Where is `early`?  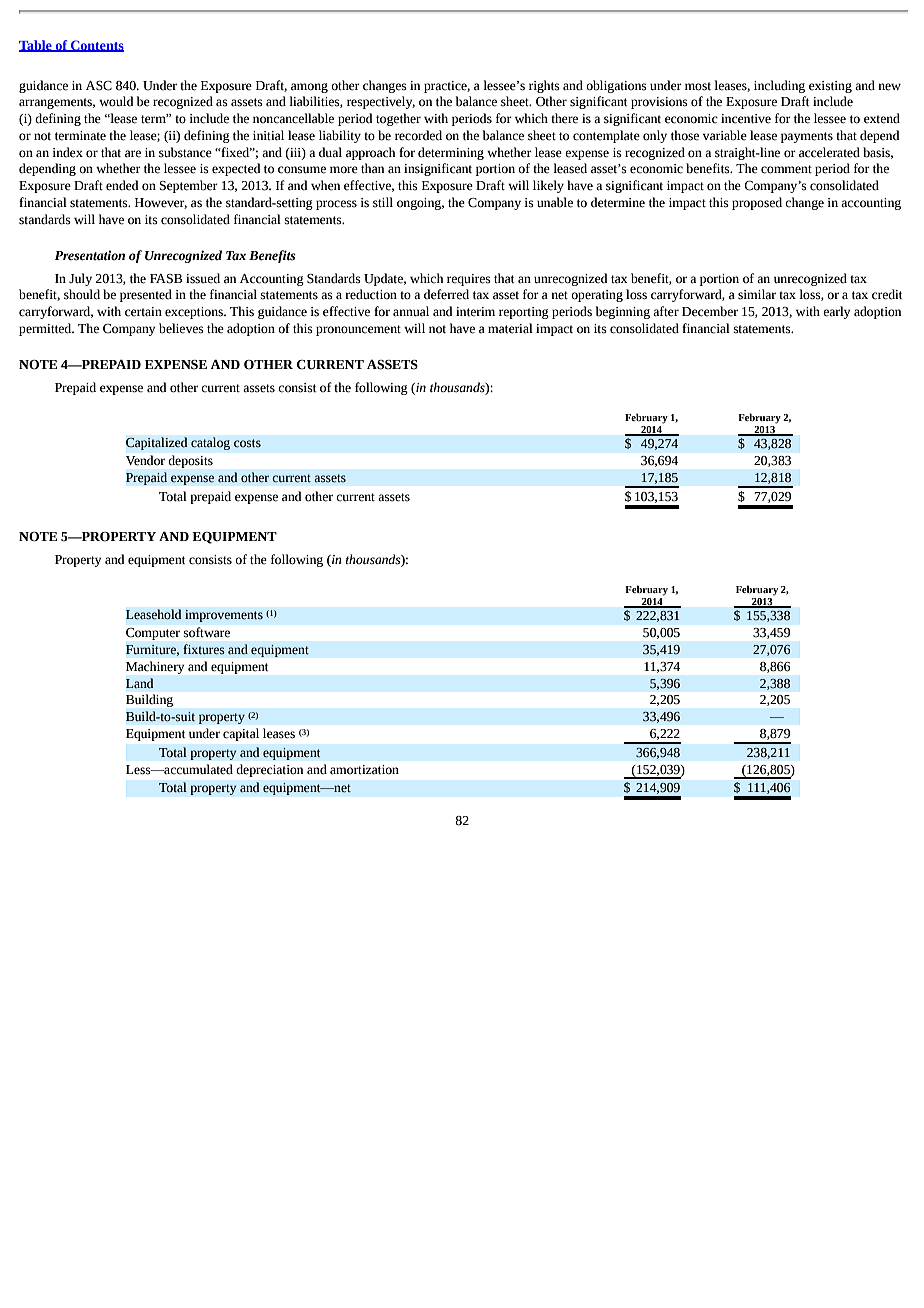
early is located at coordinates (836, 312).
